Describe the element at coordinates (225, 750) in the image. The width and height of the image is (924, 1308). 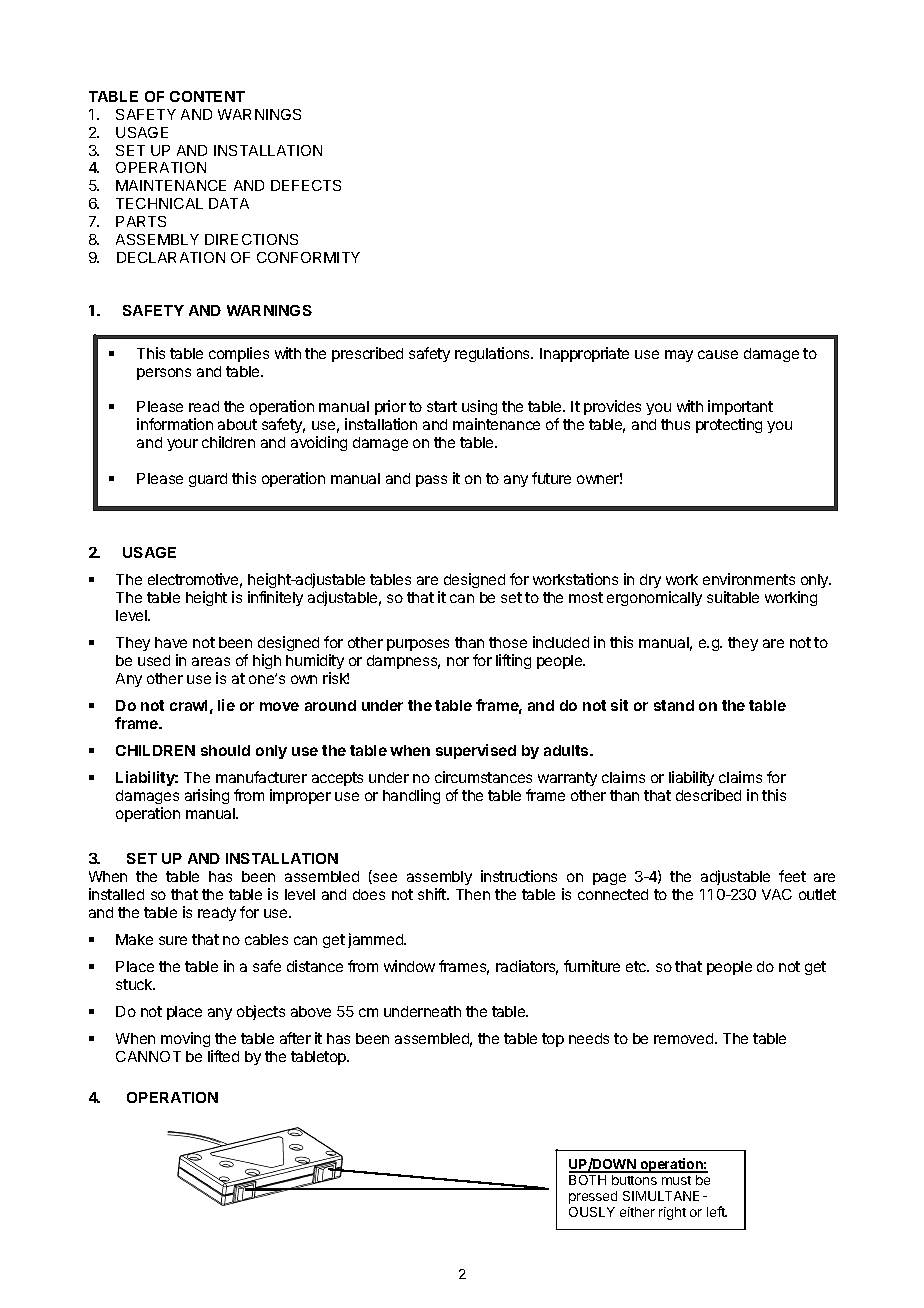
I see `should` at that location.
